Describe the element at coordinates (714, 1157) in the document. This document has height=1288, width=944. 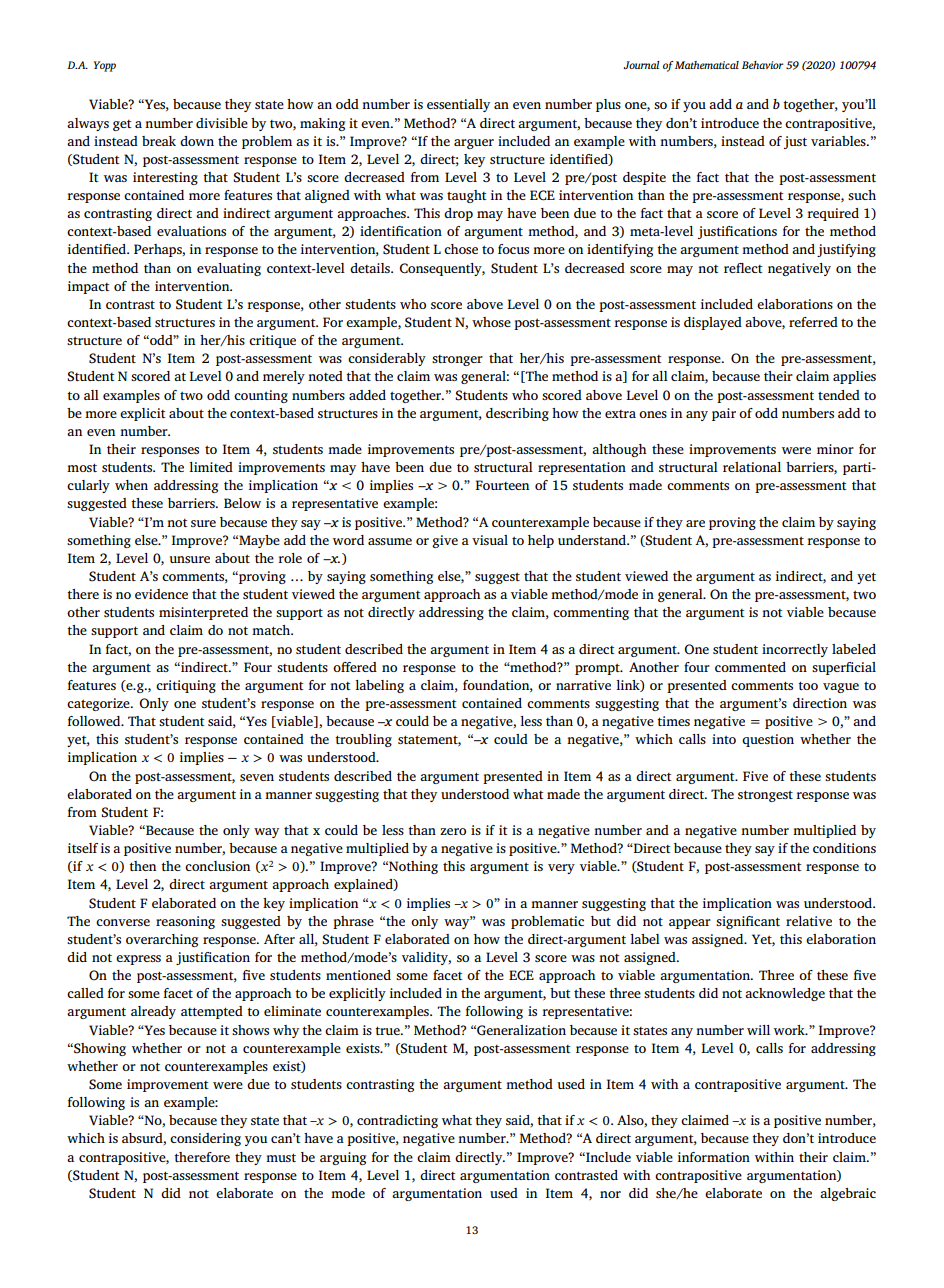
I see `information` at that location.
